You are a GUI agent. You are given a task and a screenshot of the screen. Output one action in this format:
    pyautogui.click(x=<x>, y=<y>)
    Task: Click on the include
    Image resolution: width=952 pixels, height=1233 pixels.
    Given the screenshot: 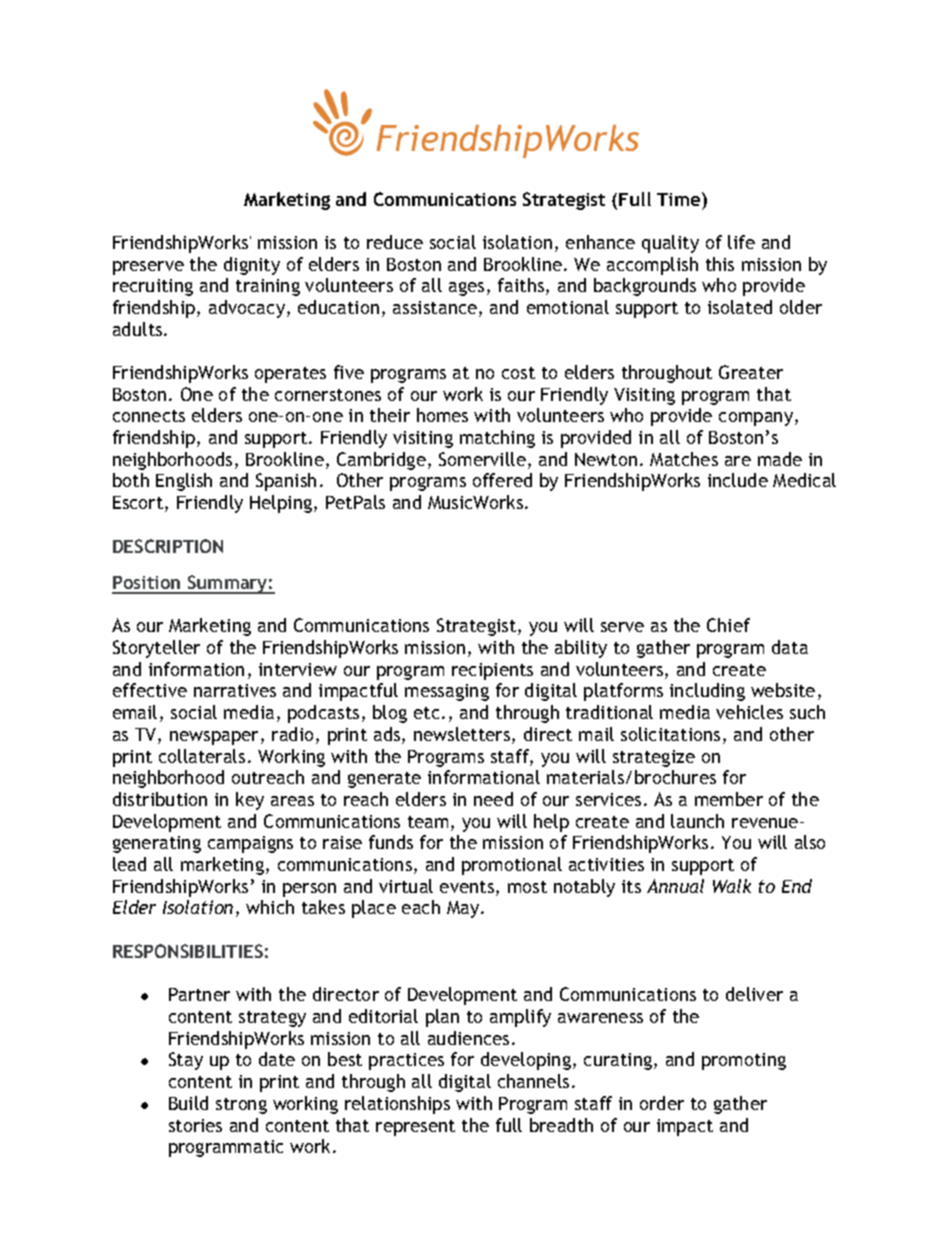 What is the action you would take?
    pyautogui.click(x=738, y=480)
